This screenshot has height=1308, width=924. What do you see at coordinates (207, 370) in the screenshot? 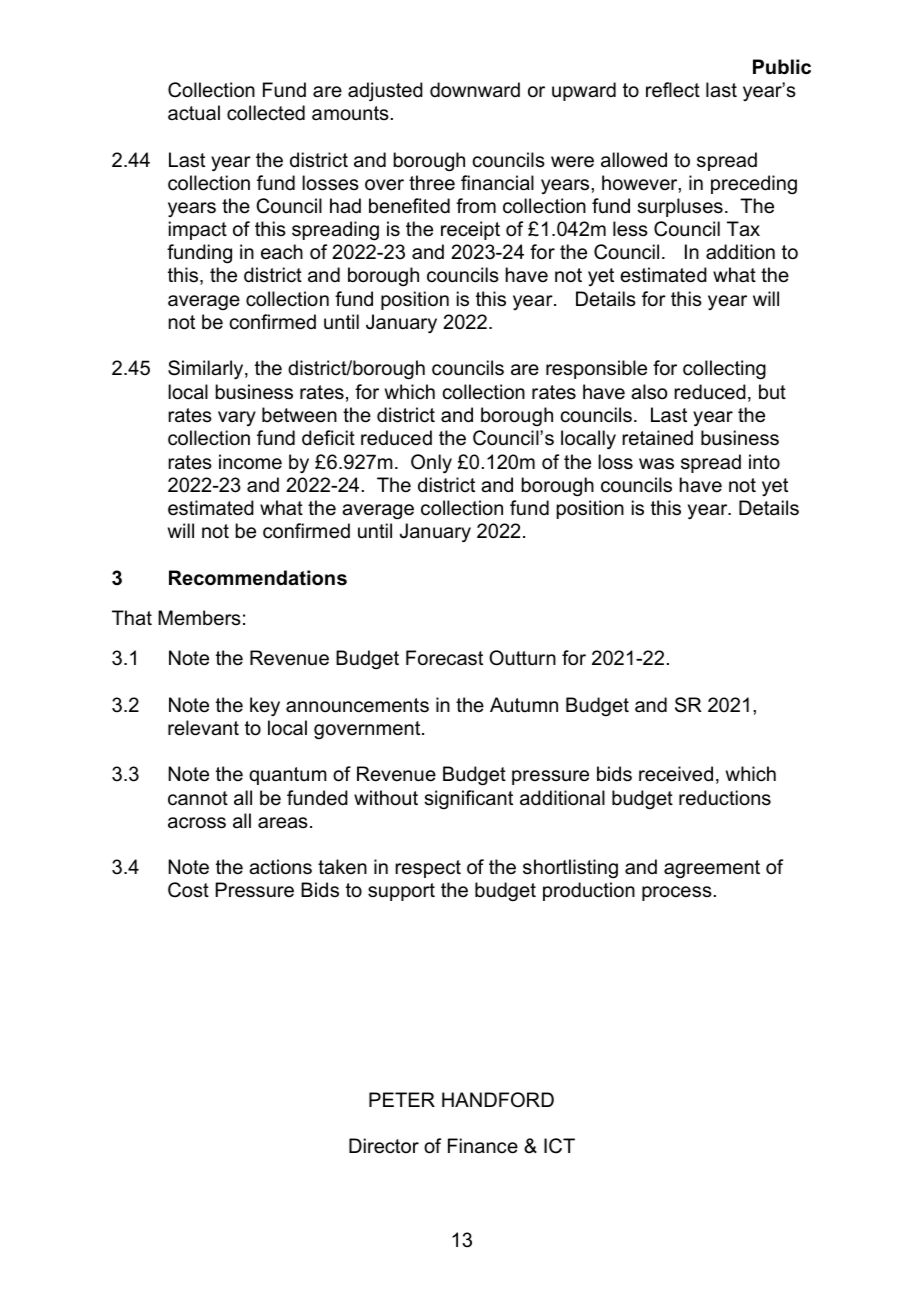
I see `Similarly` at bounding box center [207, 370].
